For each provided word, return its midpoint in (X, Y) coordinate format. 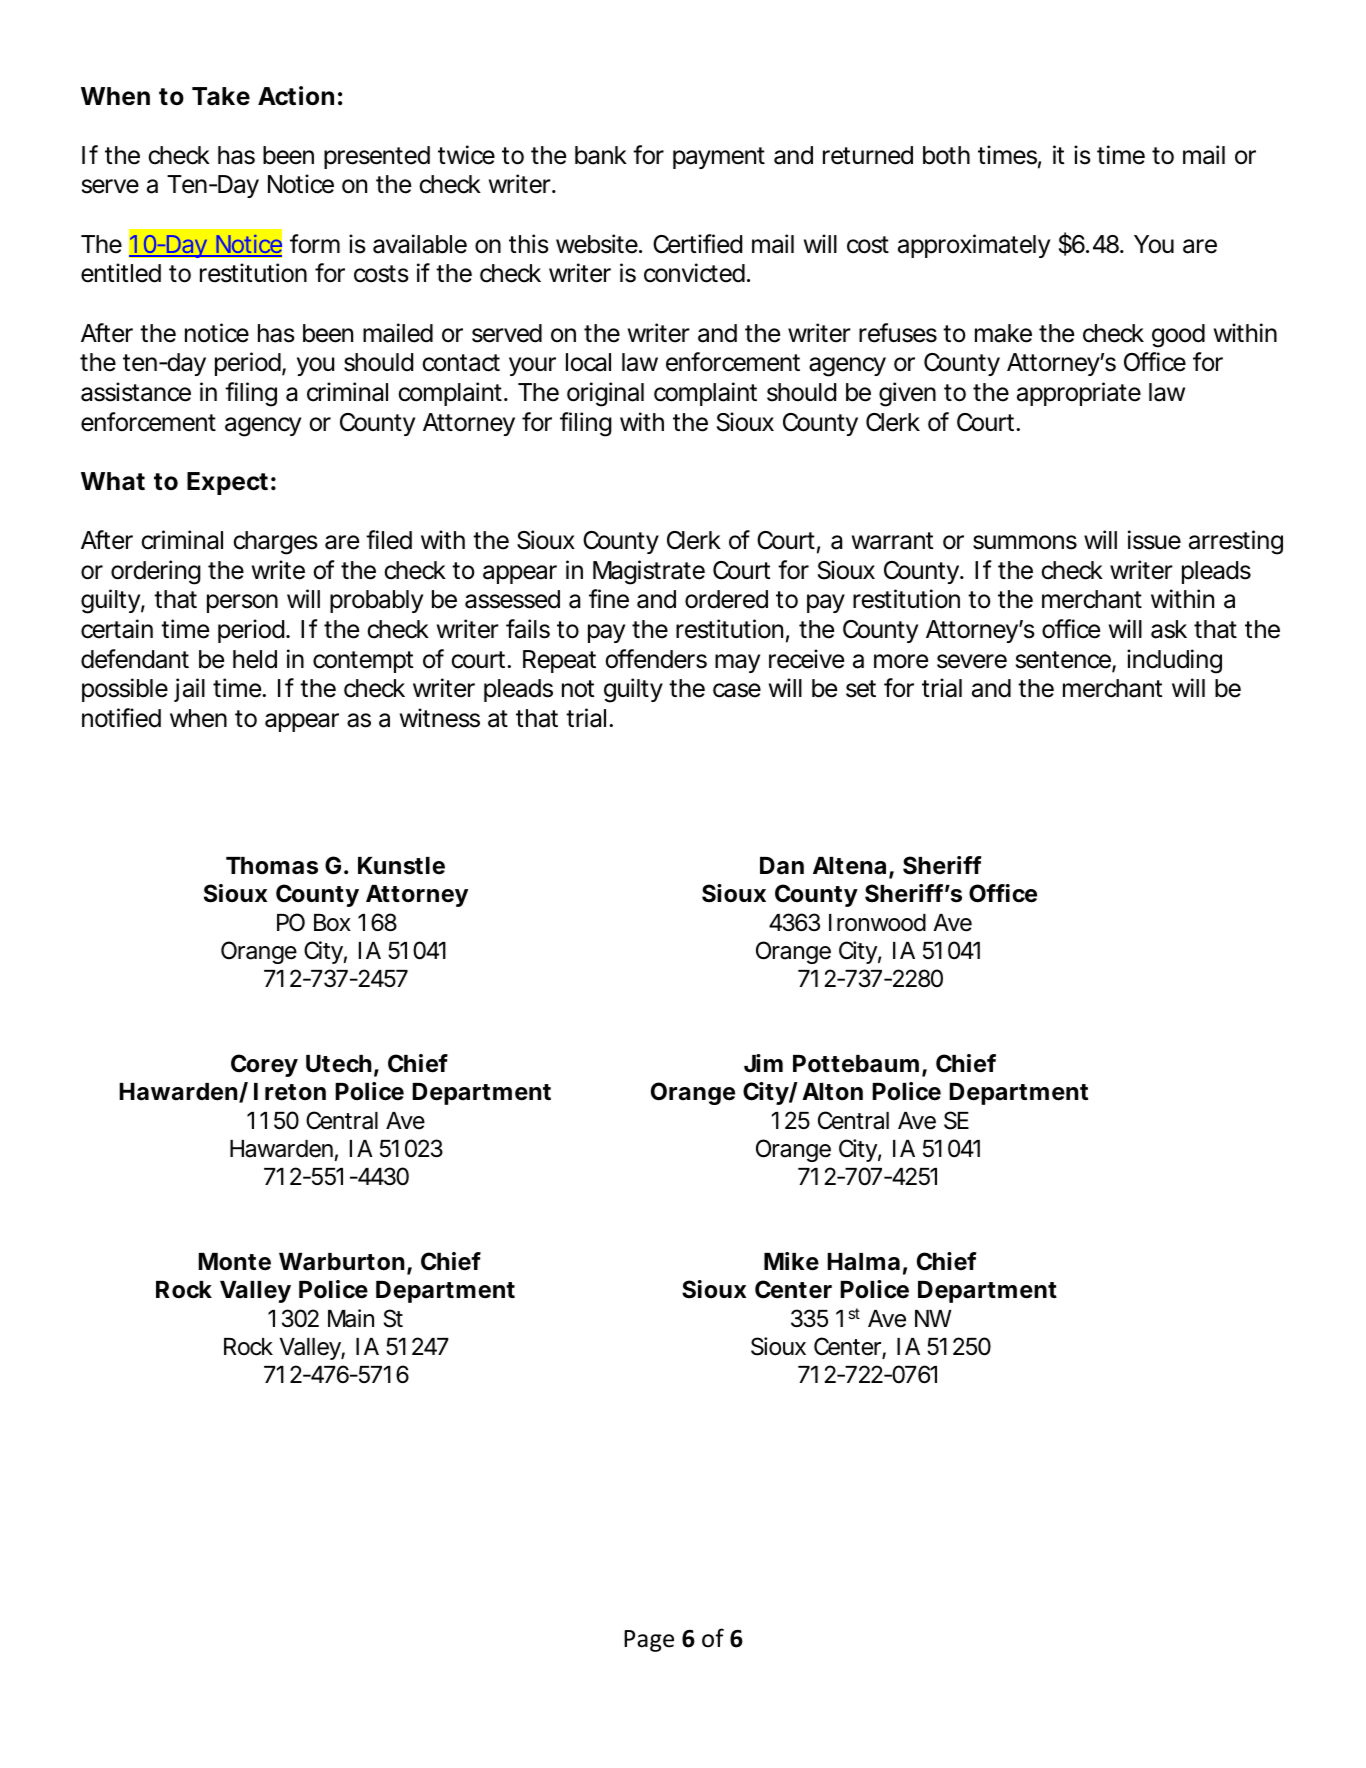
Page (649, 1641)
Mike (791, 1261)
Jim (763, 1063)
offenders (656, 659)
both (946, 155)
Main (351, 1318)
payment (719, 158)
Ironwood (877, 923)
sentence (1064, 661)
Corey (264, 1065)
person (242, 603)
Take (221, 96)
